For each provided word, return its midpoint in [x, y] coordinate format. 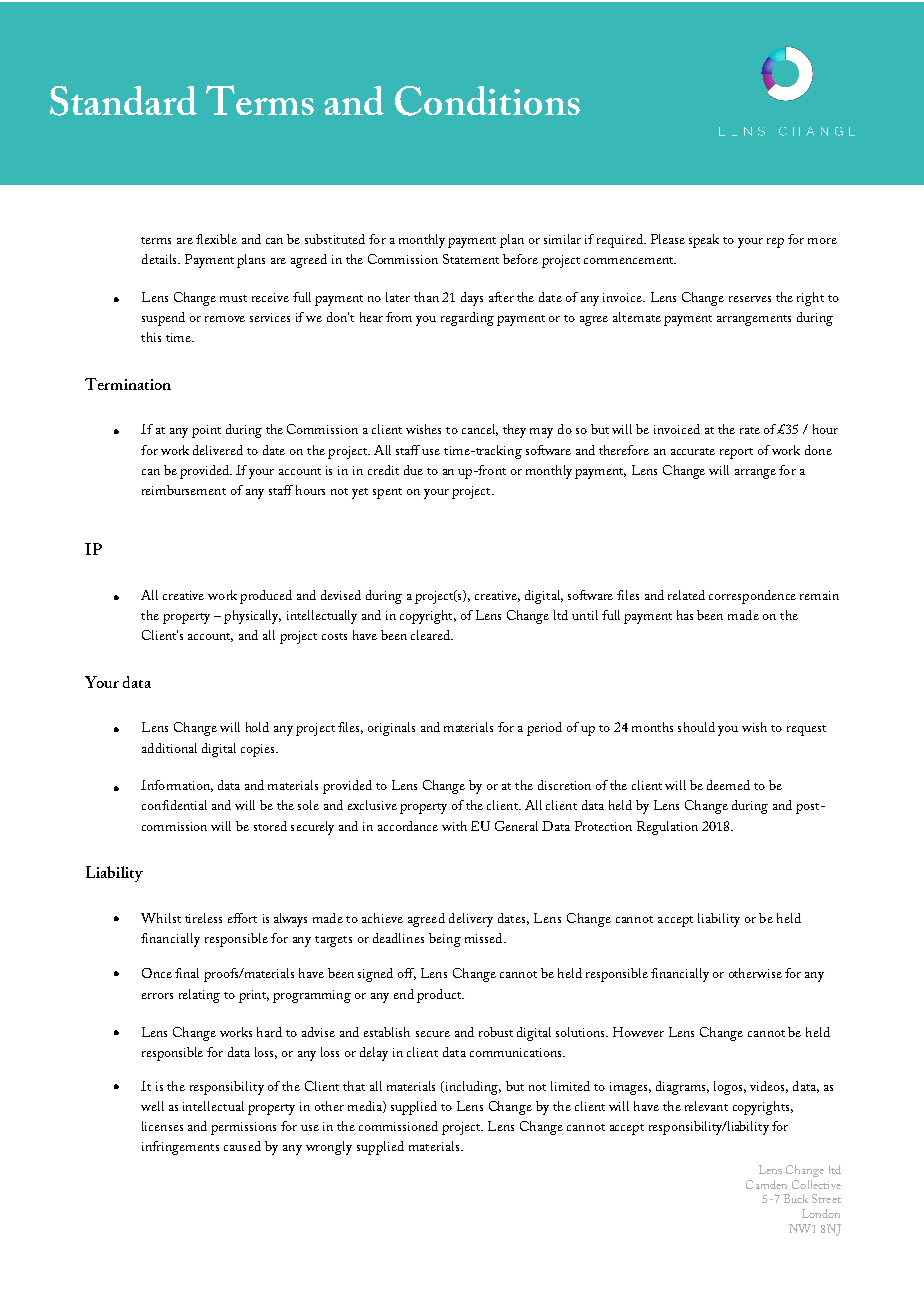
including [472, 1088]
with [454, 826]
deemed [728, 785]
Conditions [487, 101]
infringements [180, 1148]
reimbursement [184, 490]
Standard [123, 101]
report [736, 453]
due [413, 470]
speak [704, 241]
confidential [174, 805]
